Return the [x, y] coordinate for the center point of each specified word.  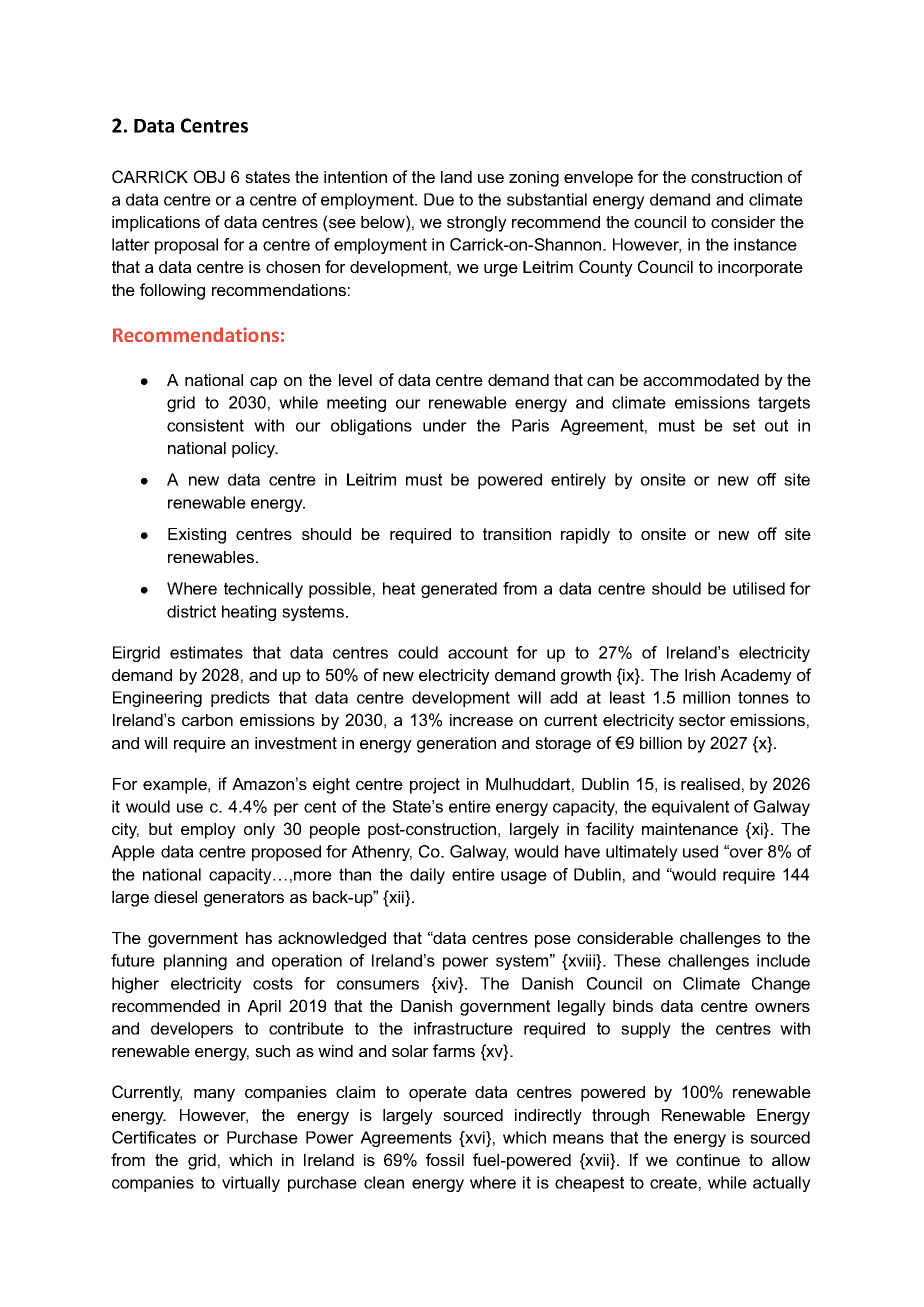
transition [517, 534]
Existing [197, 536]
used [700, 851]
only [259, 831]
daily [427, 876]
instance [765, 244]
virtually [251, 1184]
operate [438, 1094]
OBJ [209, 176]
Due [439, 199]
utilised [759, 588]
